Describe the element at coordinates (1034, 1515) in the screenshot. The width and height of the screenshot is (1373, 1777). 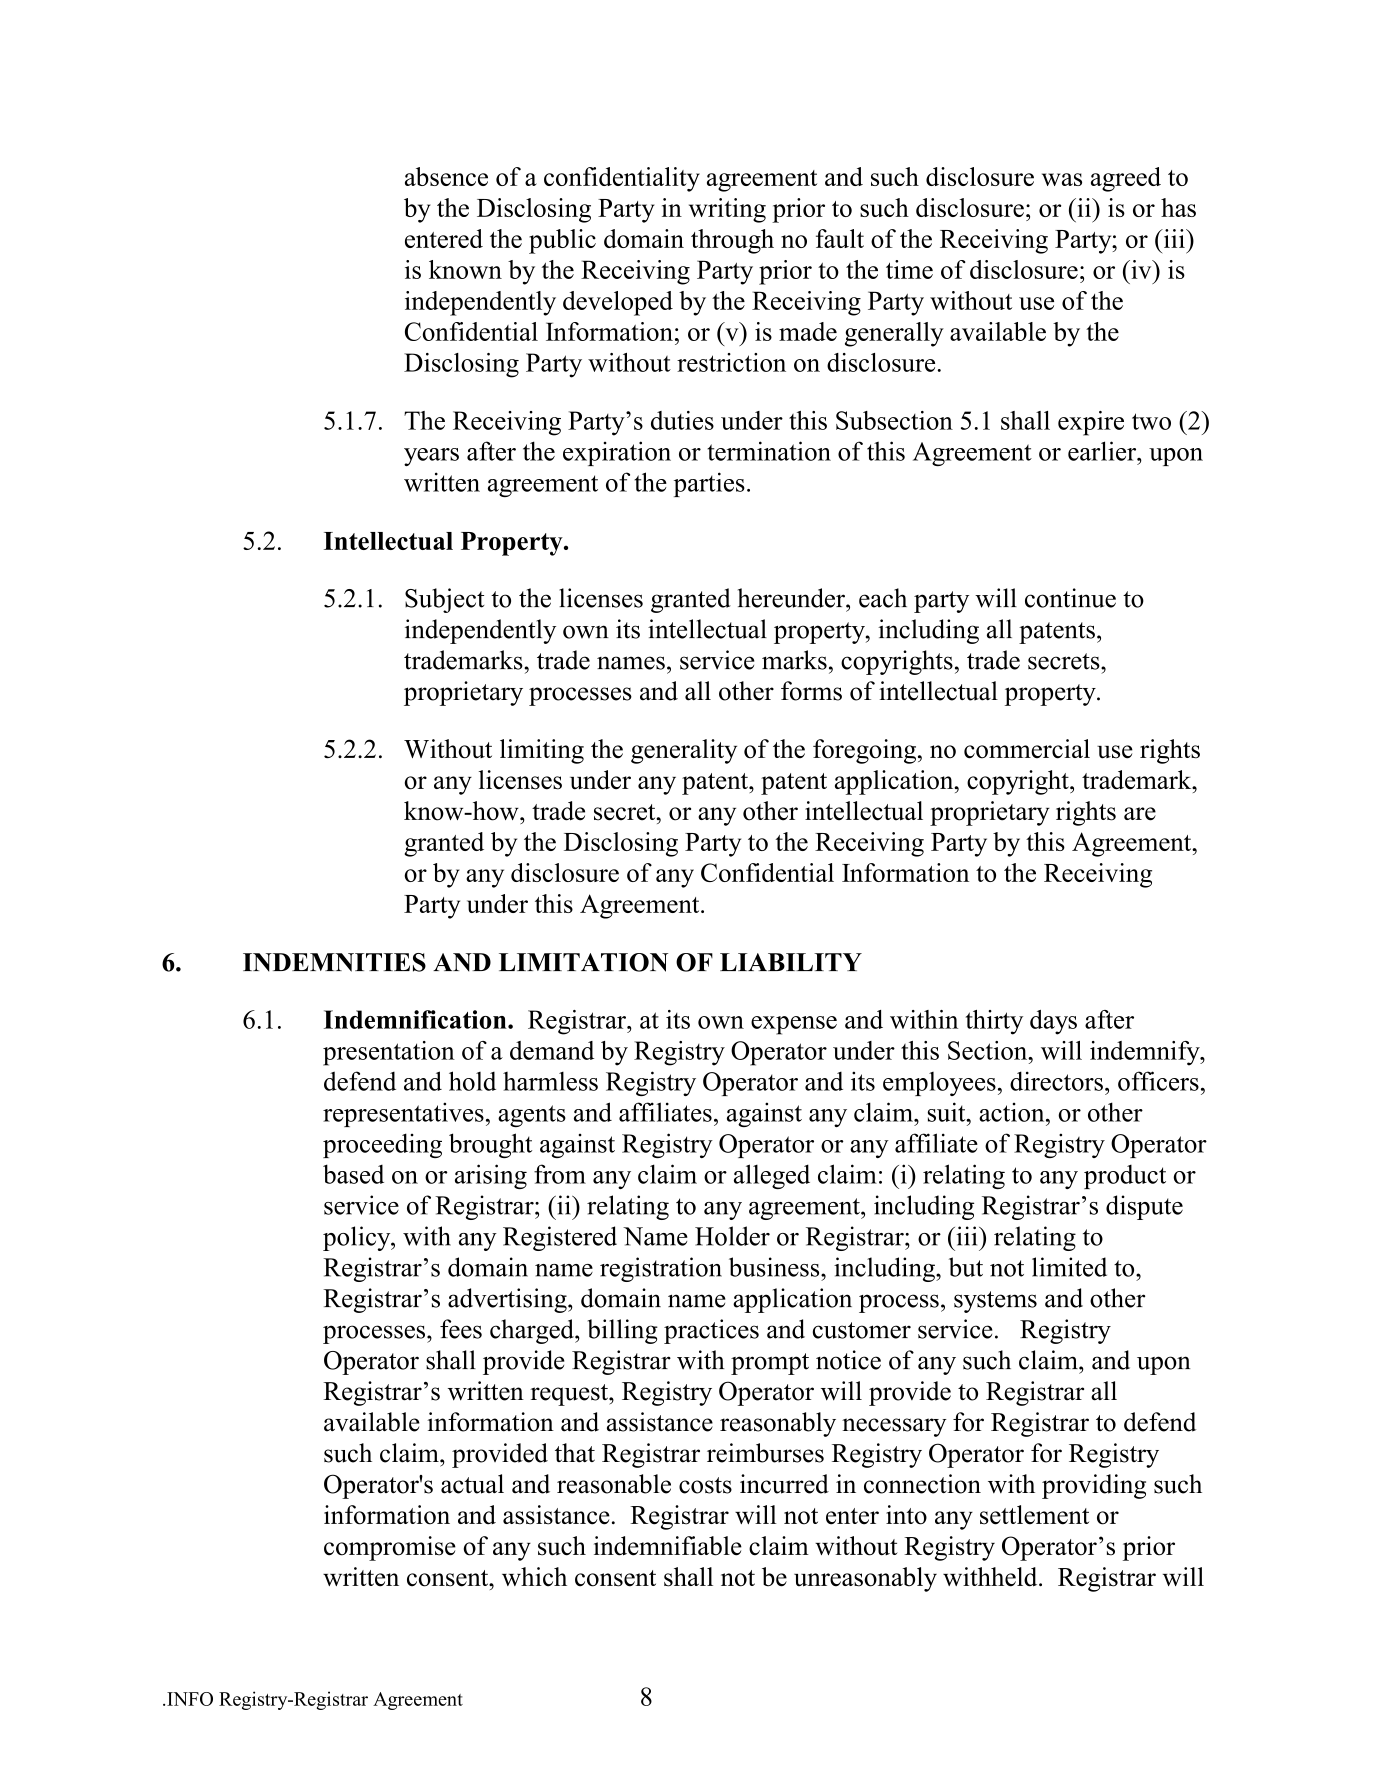
I see `settlement` at that location.
